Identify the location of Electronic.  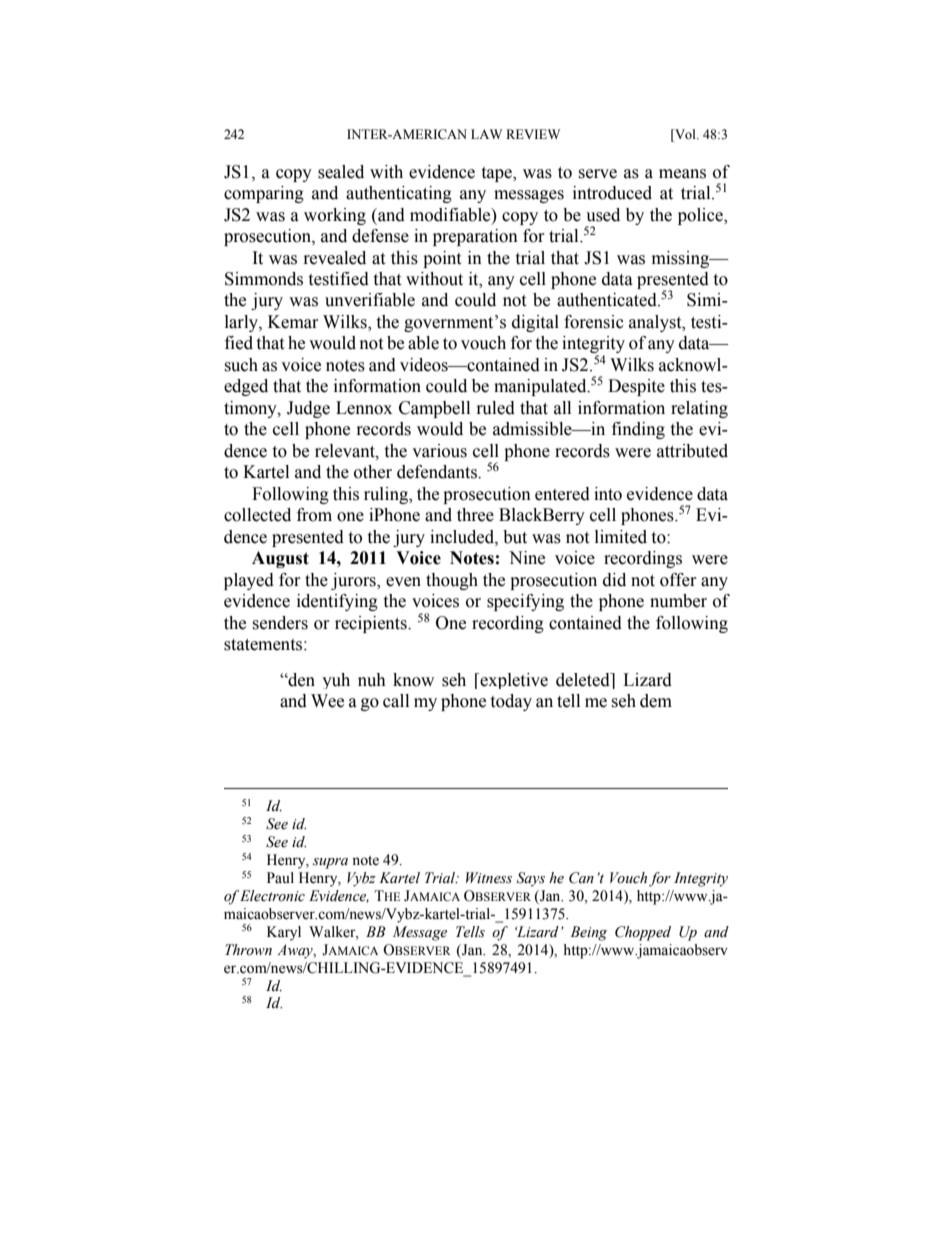
(272, 896).
